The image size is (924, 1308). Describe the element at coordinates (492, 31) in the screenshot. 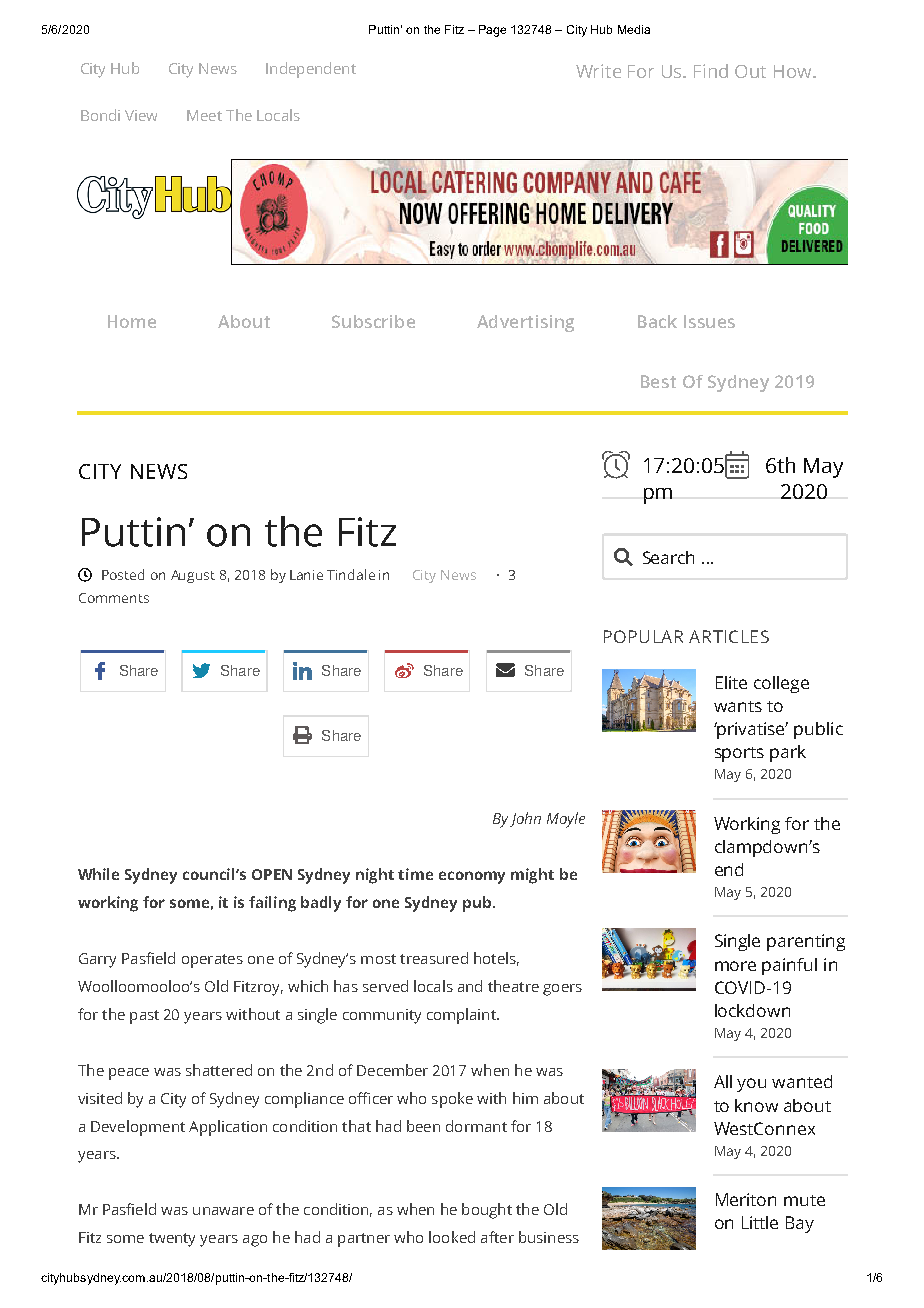

I see `Page` at that location.
